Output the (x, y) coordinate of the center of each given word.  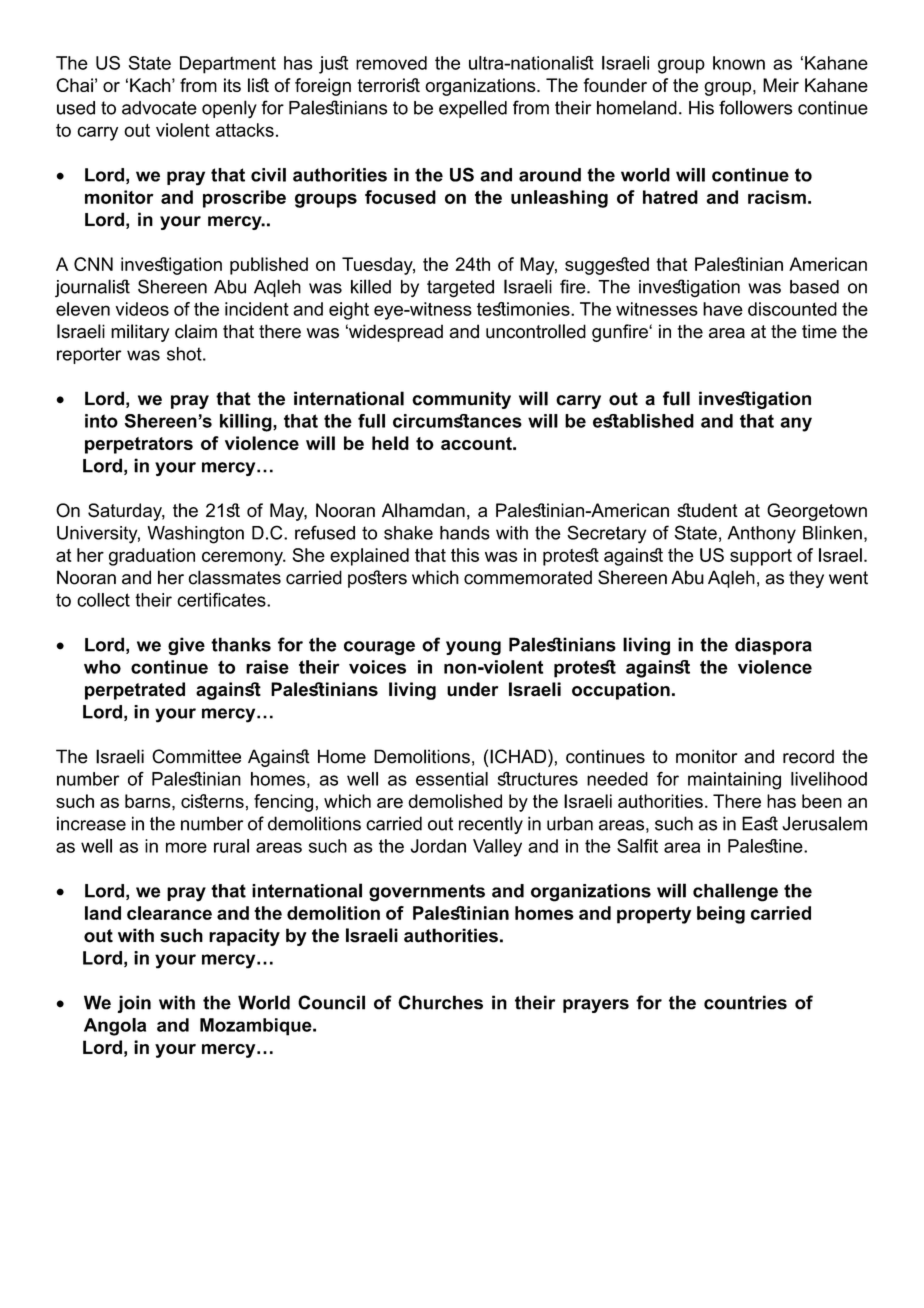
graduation (152, 557)
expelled (473, 109)
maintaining (734, 781)
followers (755, 107)
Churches (440, 1002)
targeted (460, 289)
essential (452, 779)
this (465, 555)
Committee (196, 756)
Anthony (762, 535)
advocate (159, 108)
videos (142, 309)
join (134, 1004)
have (723, 309)
